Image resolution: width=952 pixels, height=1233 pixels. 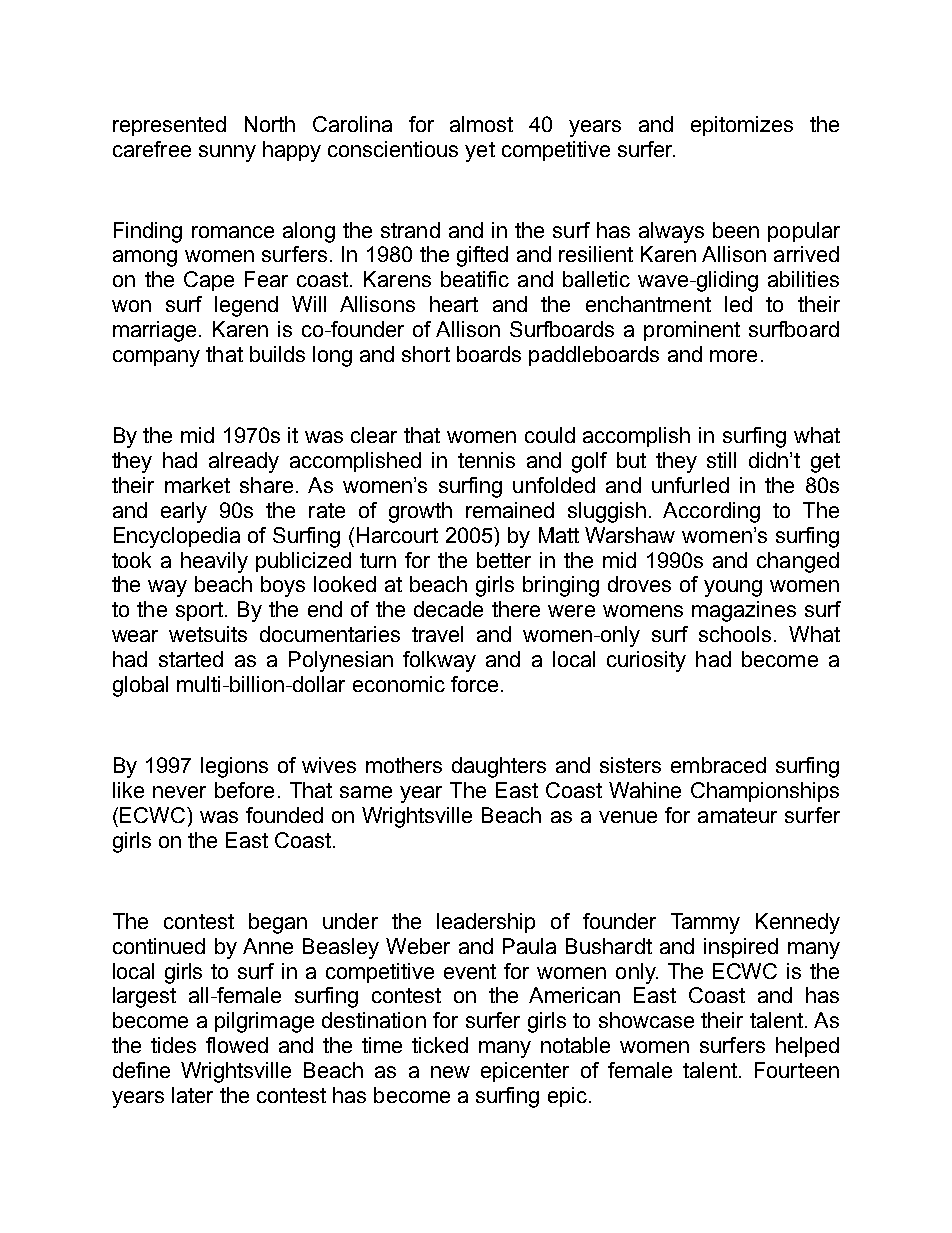 I want to click on yet, so click(x=480, y=152).
